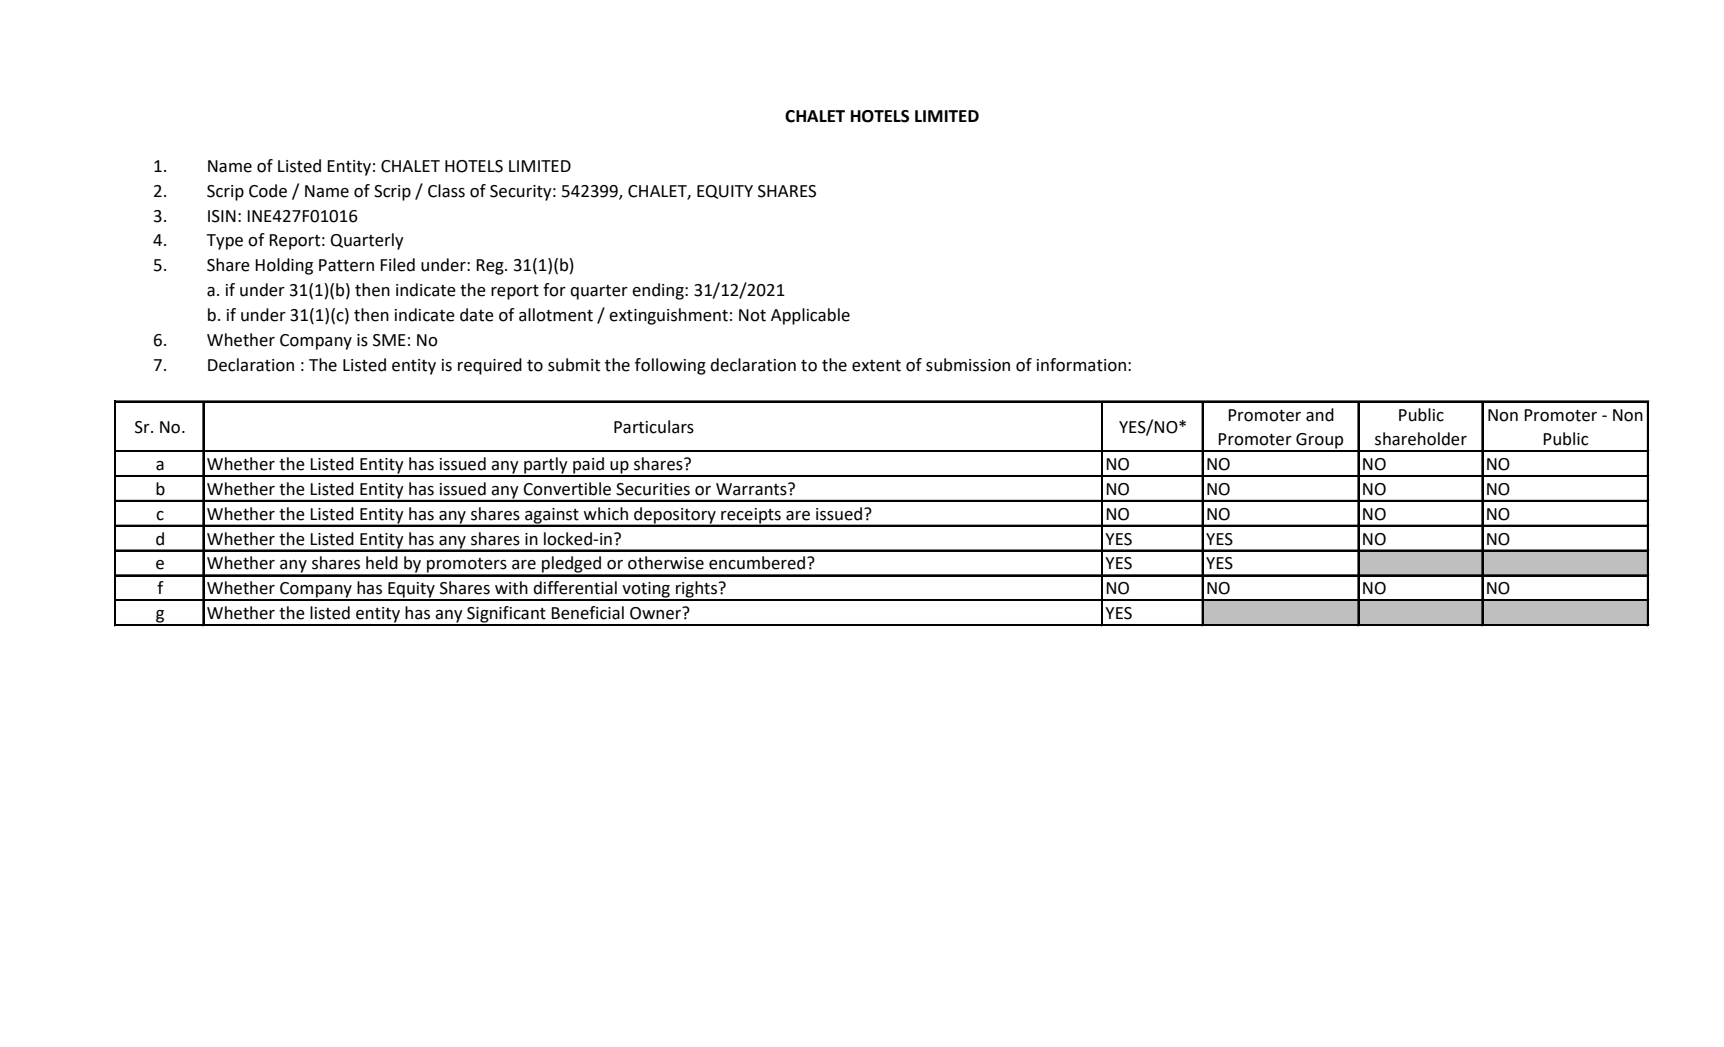 Image resolution: width=1724 pixels, height=1047 pixels. Describe the element at coordinates (552, 517) in the screenshot. I see `against` at that location.
